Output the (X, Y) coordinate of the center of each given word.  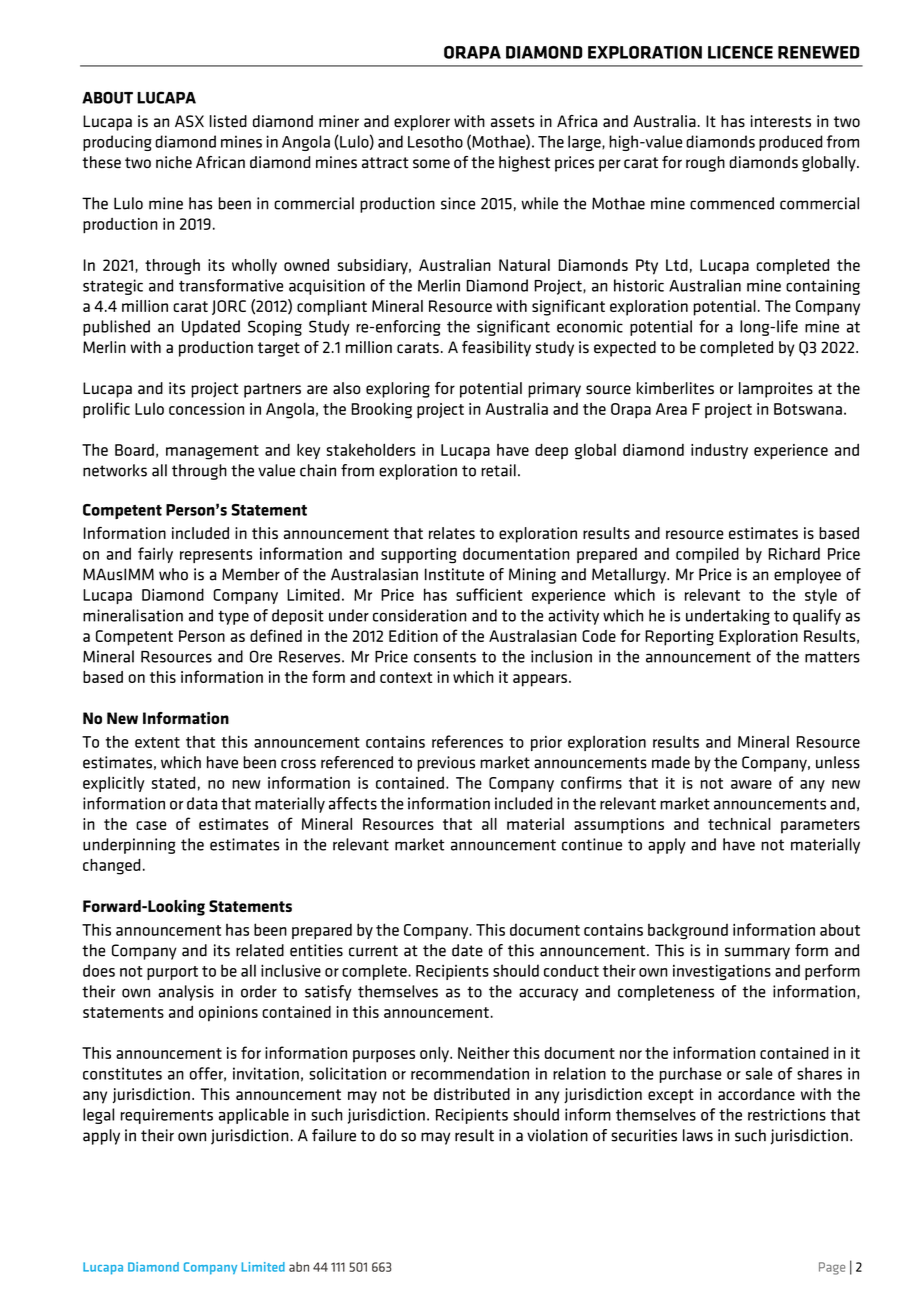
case (151, 825)
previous (446, 764)
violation (557, 1135)
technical (739, 824)
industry (719, 451)
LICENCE (740, 52)
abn (299, 1267)
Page (832, 1268)
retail (498, 470)
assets (513, 122)
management (212, 452)
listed (228, 121)
